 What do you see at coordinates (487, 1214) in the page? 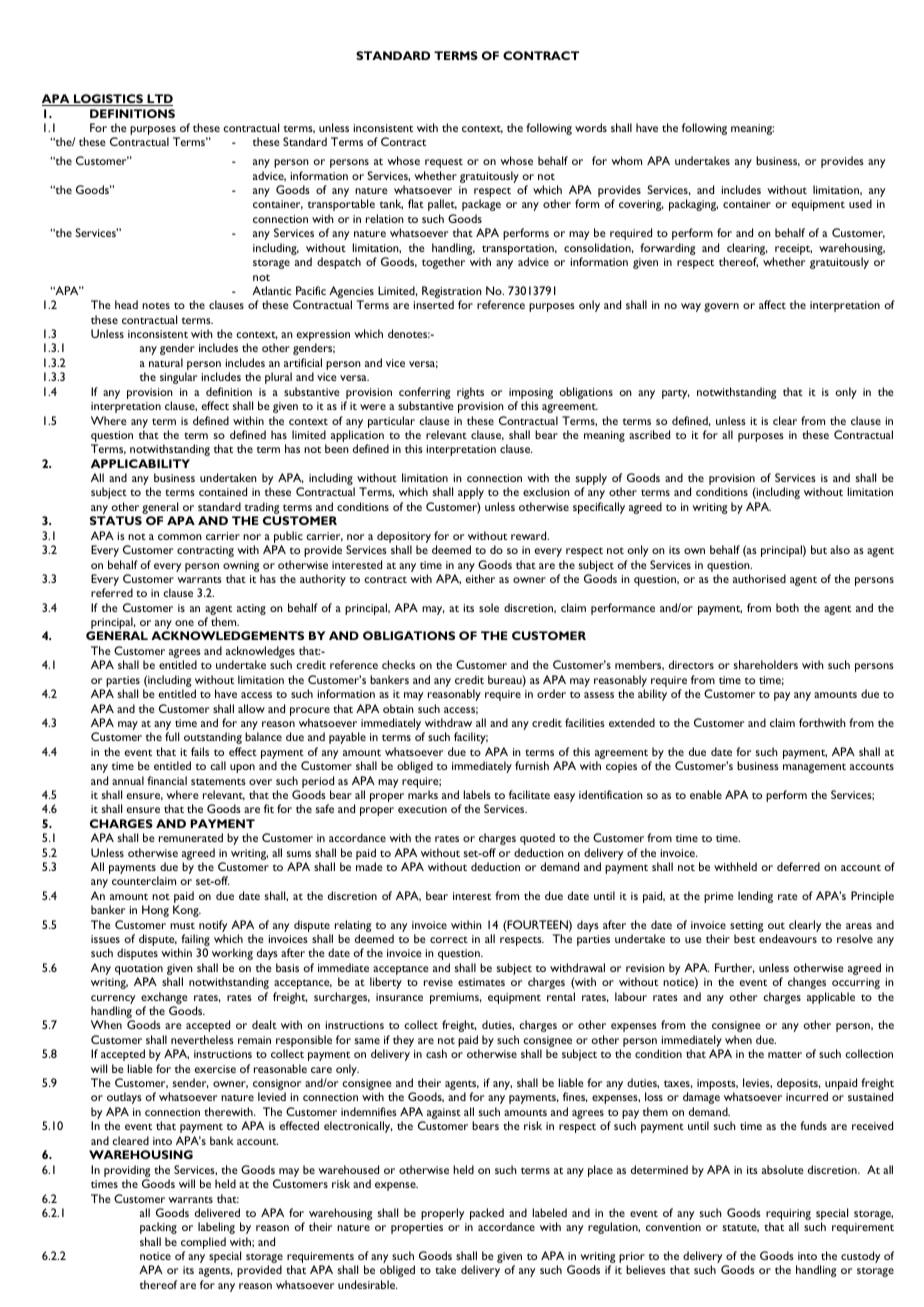
I see `packed` at bounding box center [487, 1214].
